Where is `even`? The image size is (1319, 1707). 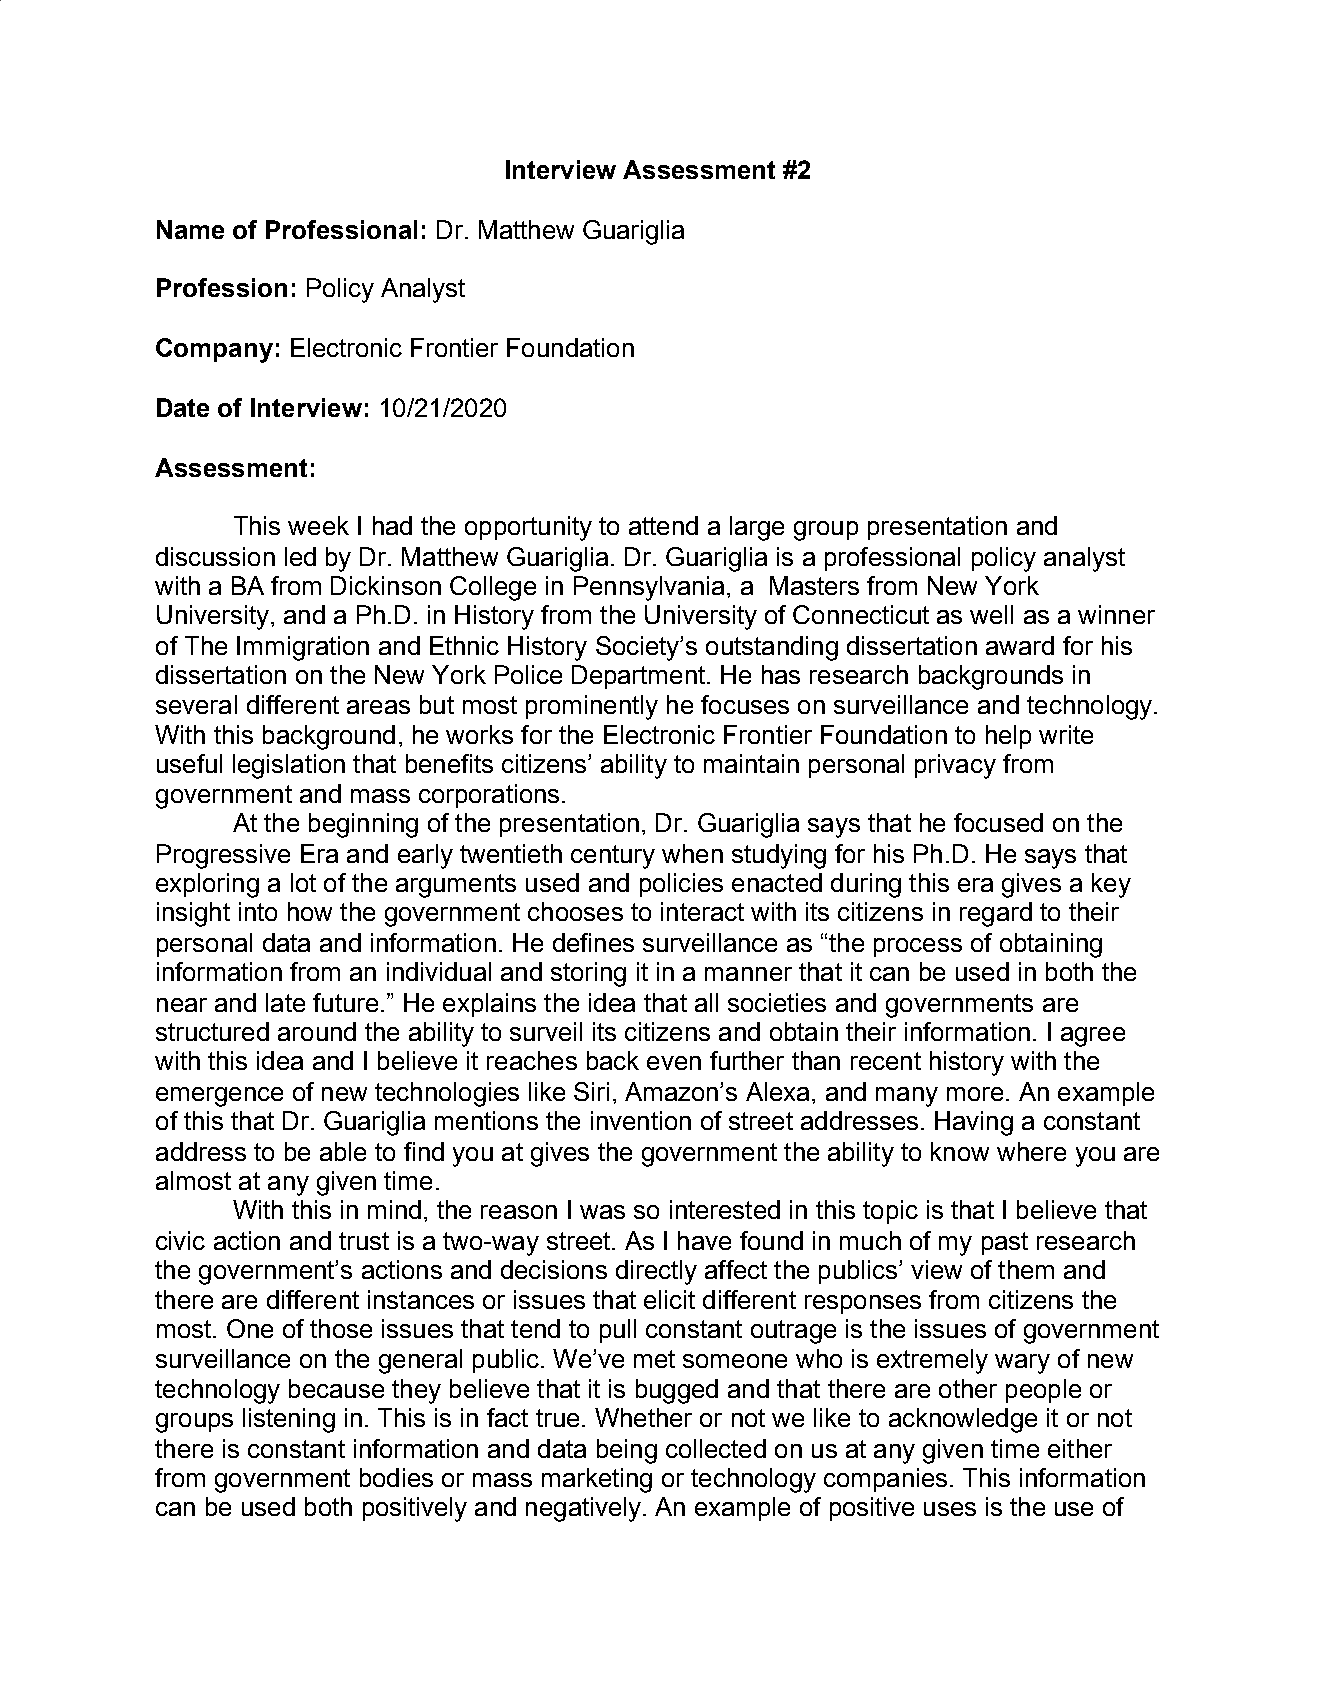 even is located at coordinates (674, 1063).
